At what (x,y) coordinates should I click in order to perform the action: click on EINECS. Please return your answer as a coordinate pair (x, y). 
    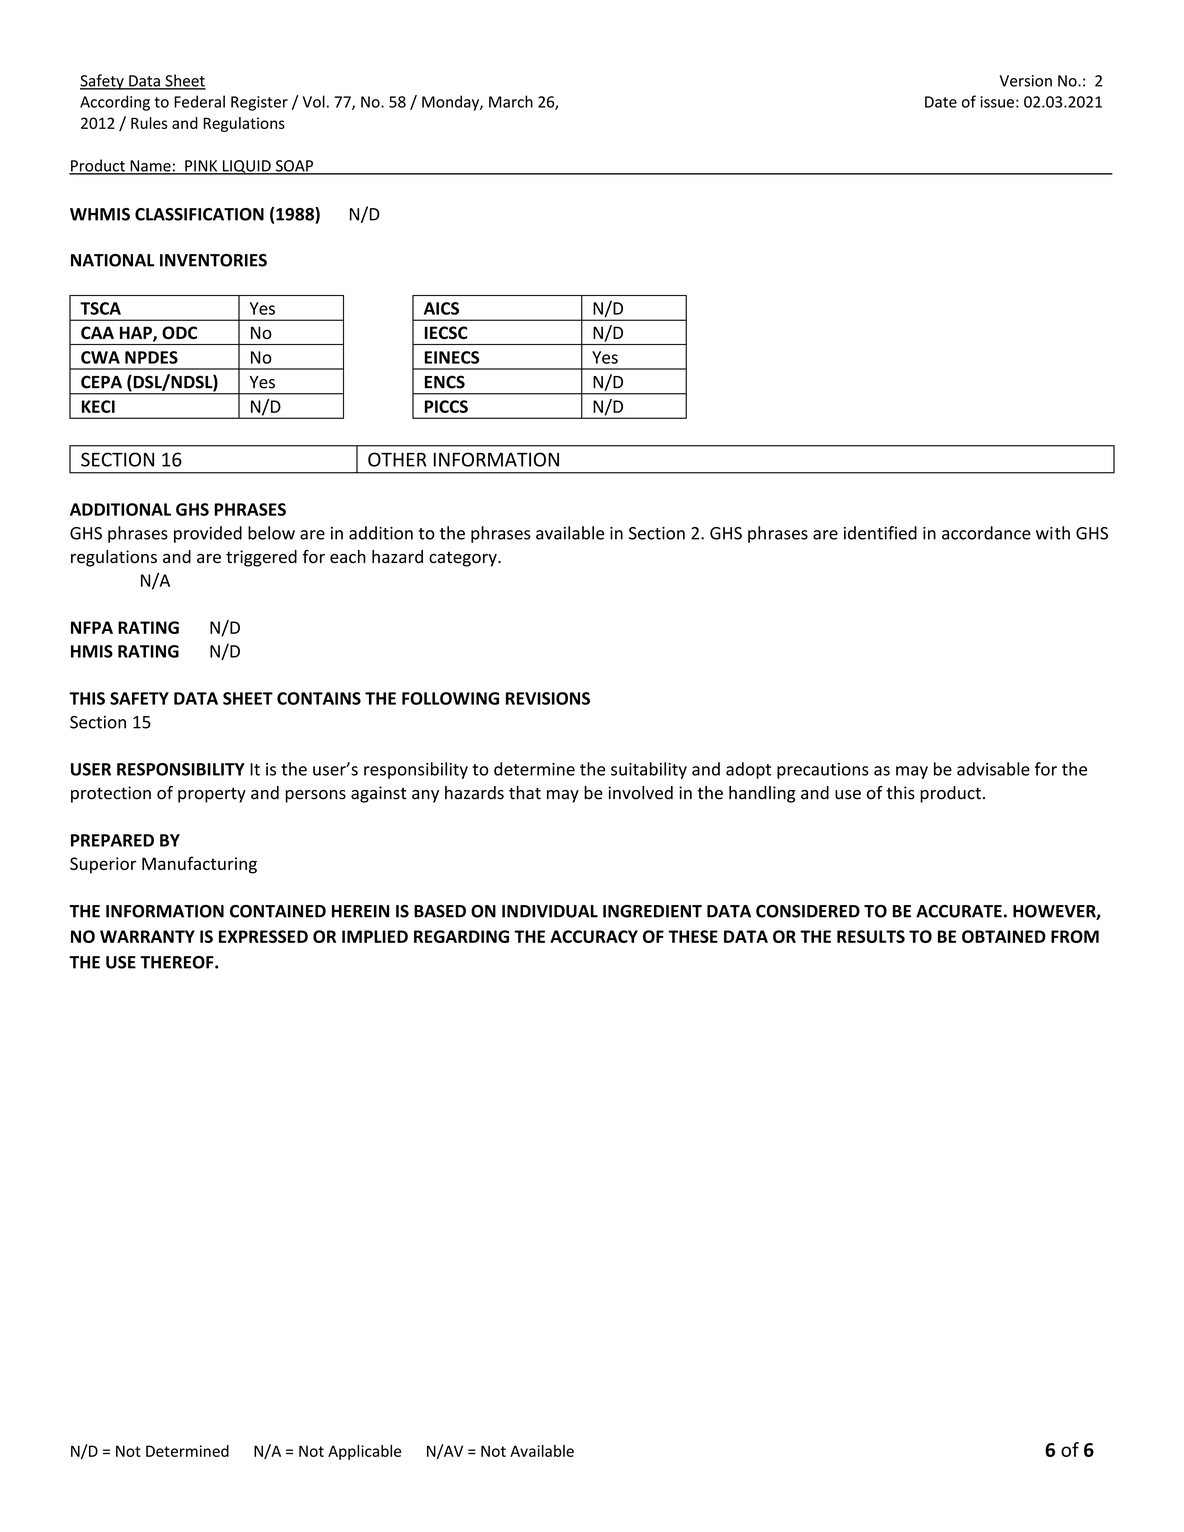
    Looking at the image, I should click on (452, 357).
